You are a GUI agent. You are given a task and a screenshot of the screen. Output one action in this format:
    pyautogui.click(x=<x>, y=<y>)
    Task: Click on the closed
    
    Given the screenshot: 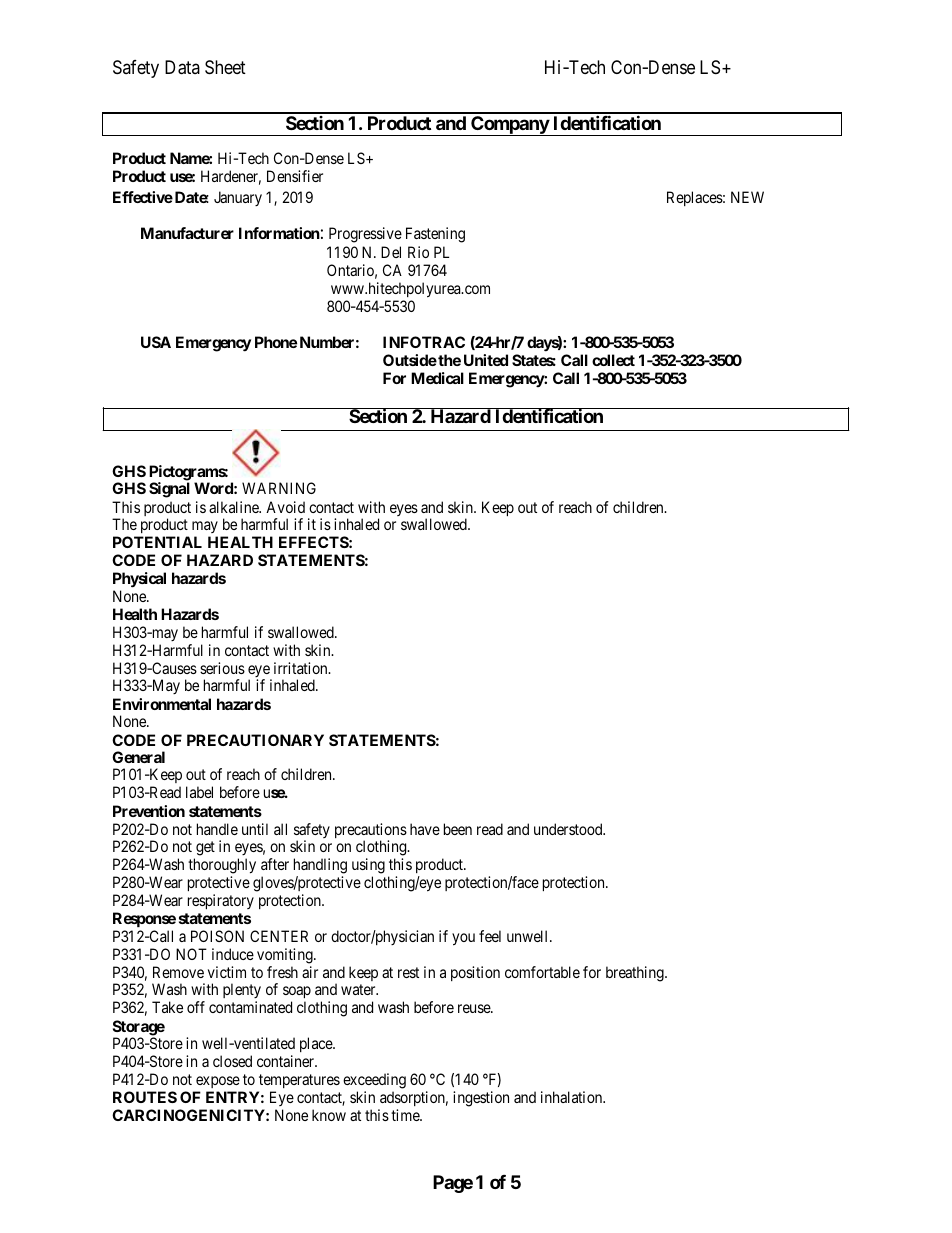 What is the action you would take?
    pyautogui.click(x=232, y=1061)
